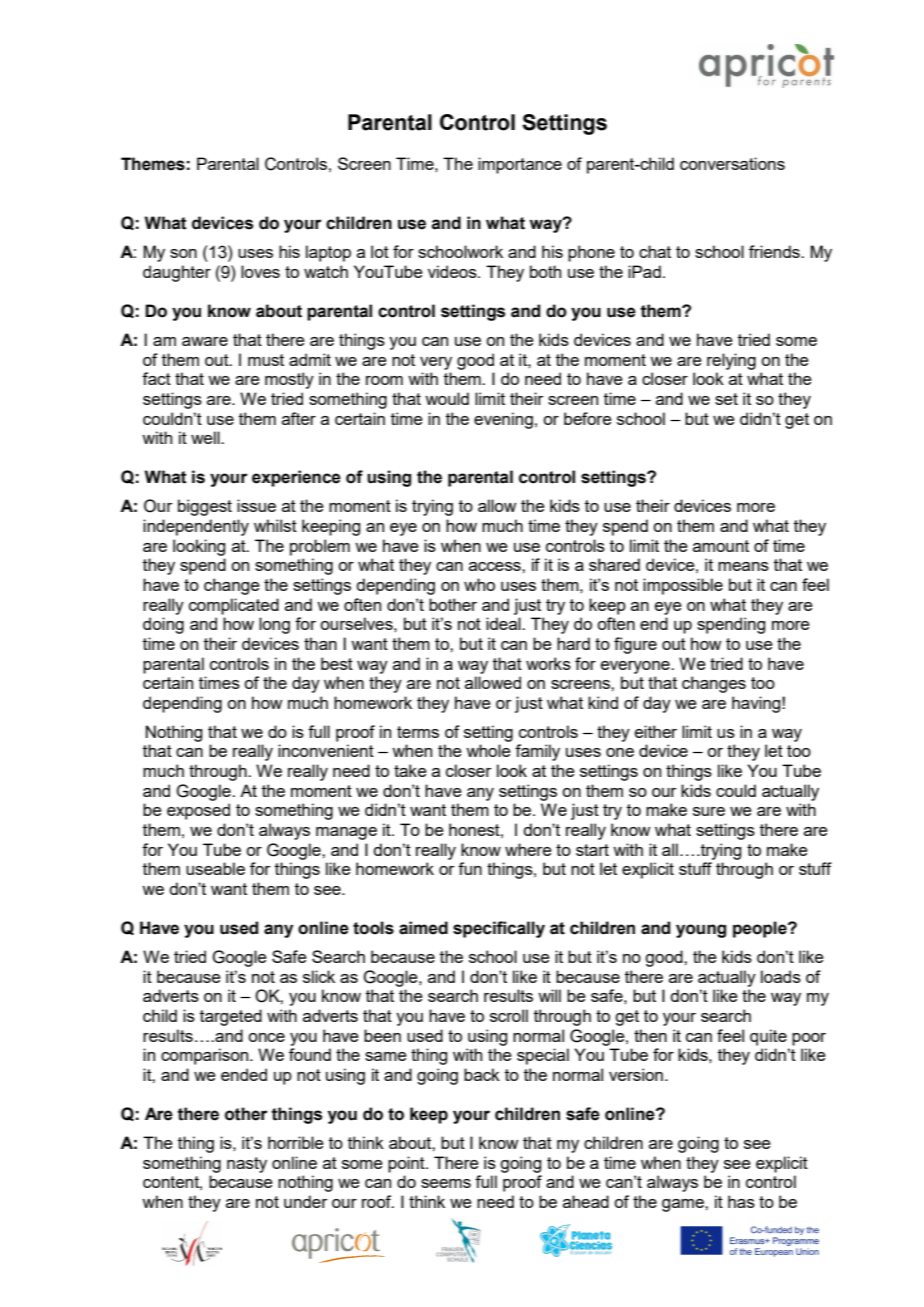 The width and height of the screenshot is (924, 1307). What do you see at coordinates (247, 1165) in the screenshot?
I see `nasty` at bounding box center [247, 1165].
